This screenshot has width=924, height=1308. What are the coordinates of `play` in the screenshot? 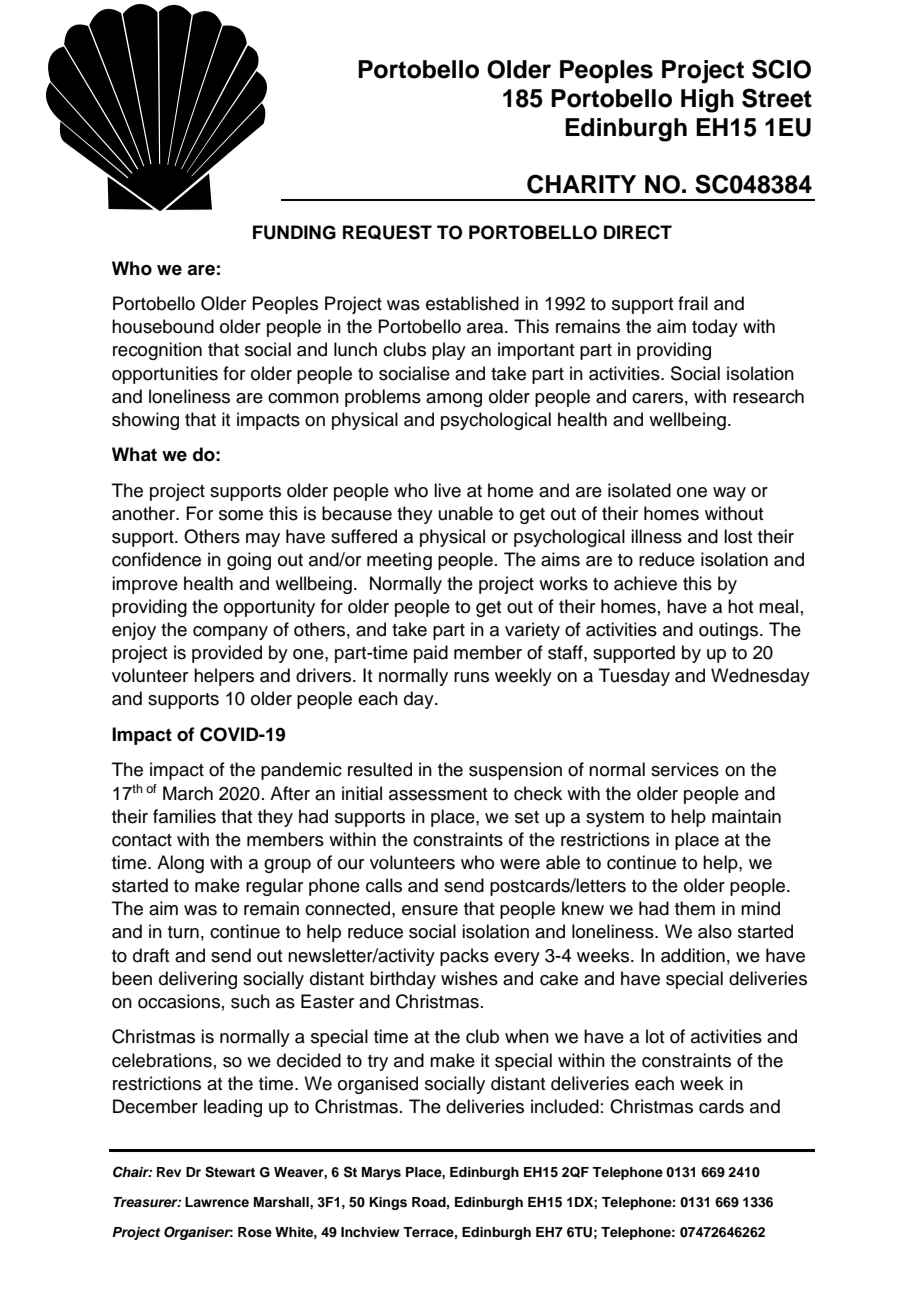 It's located at (449, 351).
